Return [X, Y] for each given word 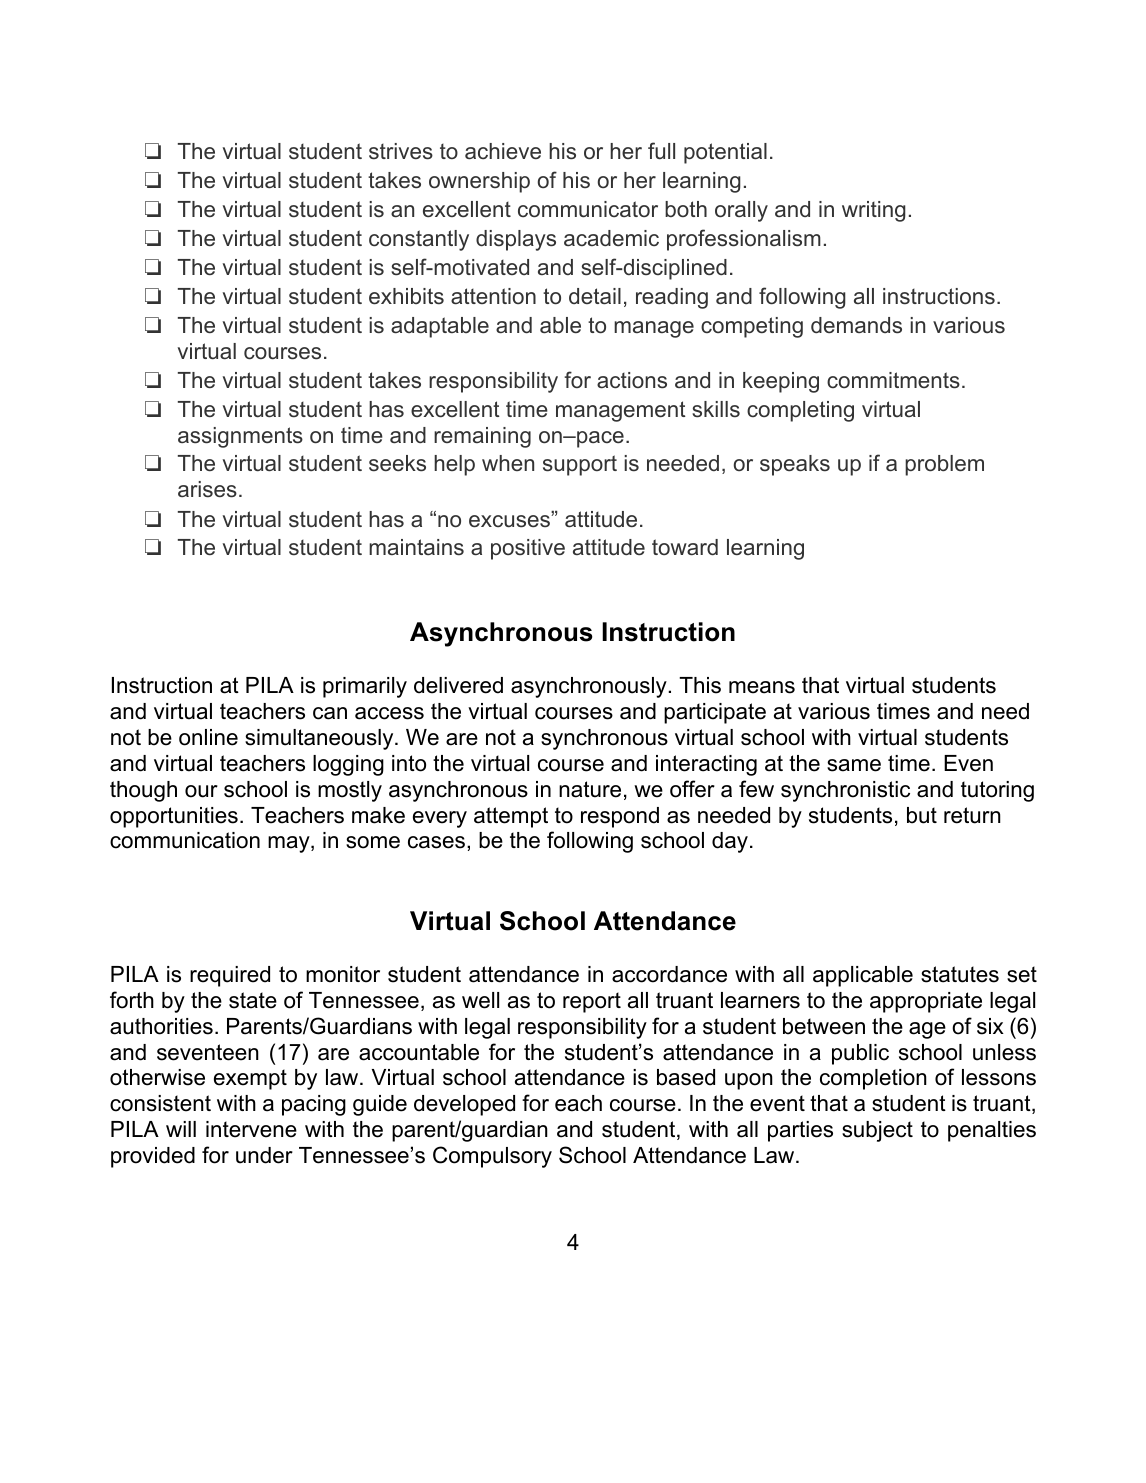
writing [874, 211]
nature [590, 789]
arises [207, 489]
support [580, 465]
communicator [588, 209]
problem [944, 465]
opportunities [174, 817]
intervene [251, 1129]
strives [401, 151]
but [922, 815]
